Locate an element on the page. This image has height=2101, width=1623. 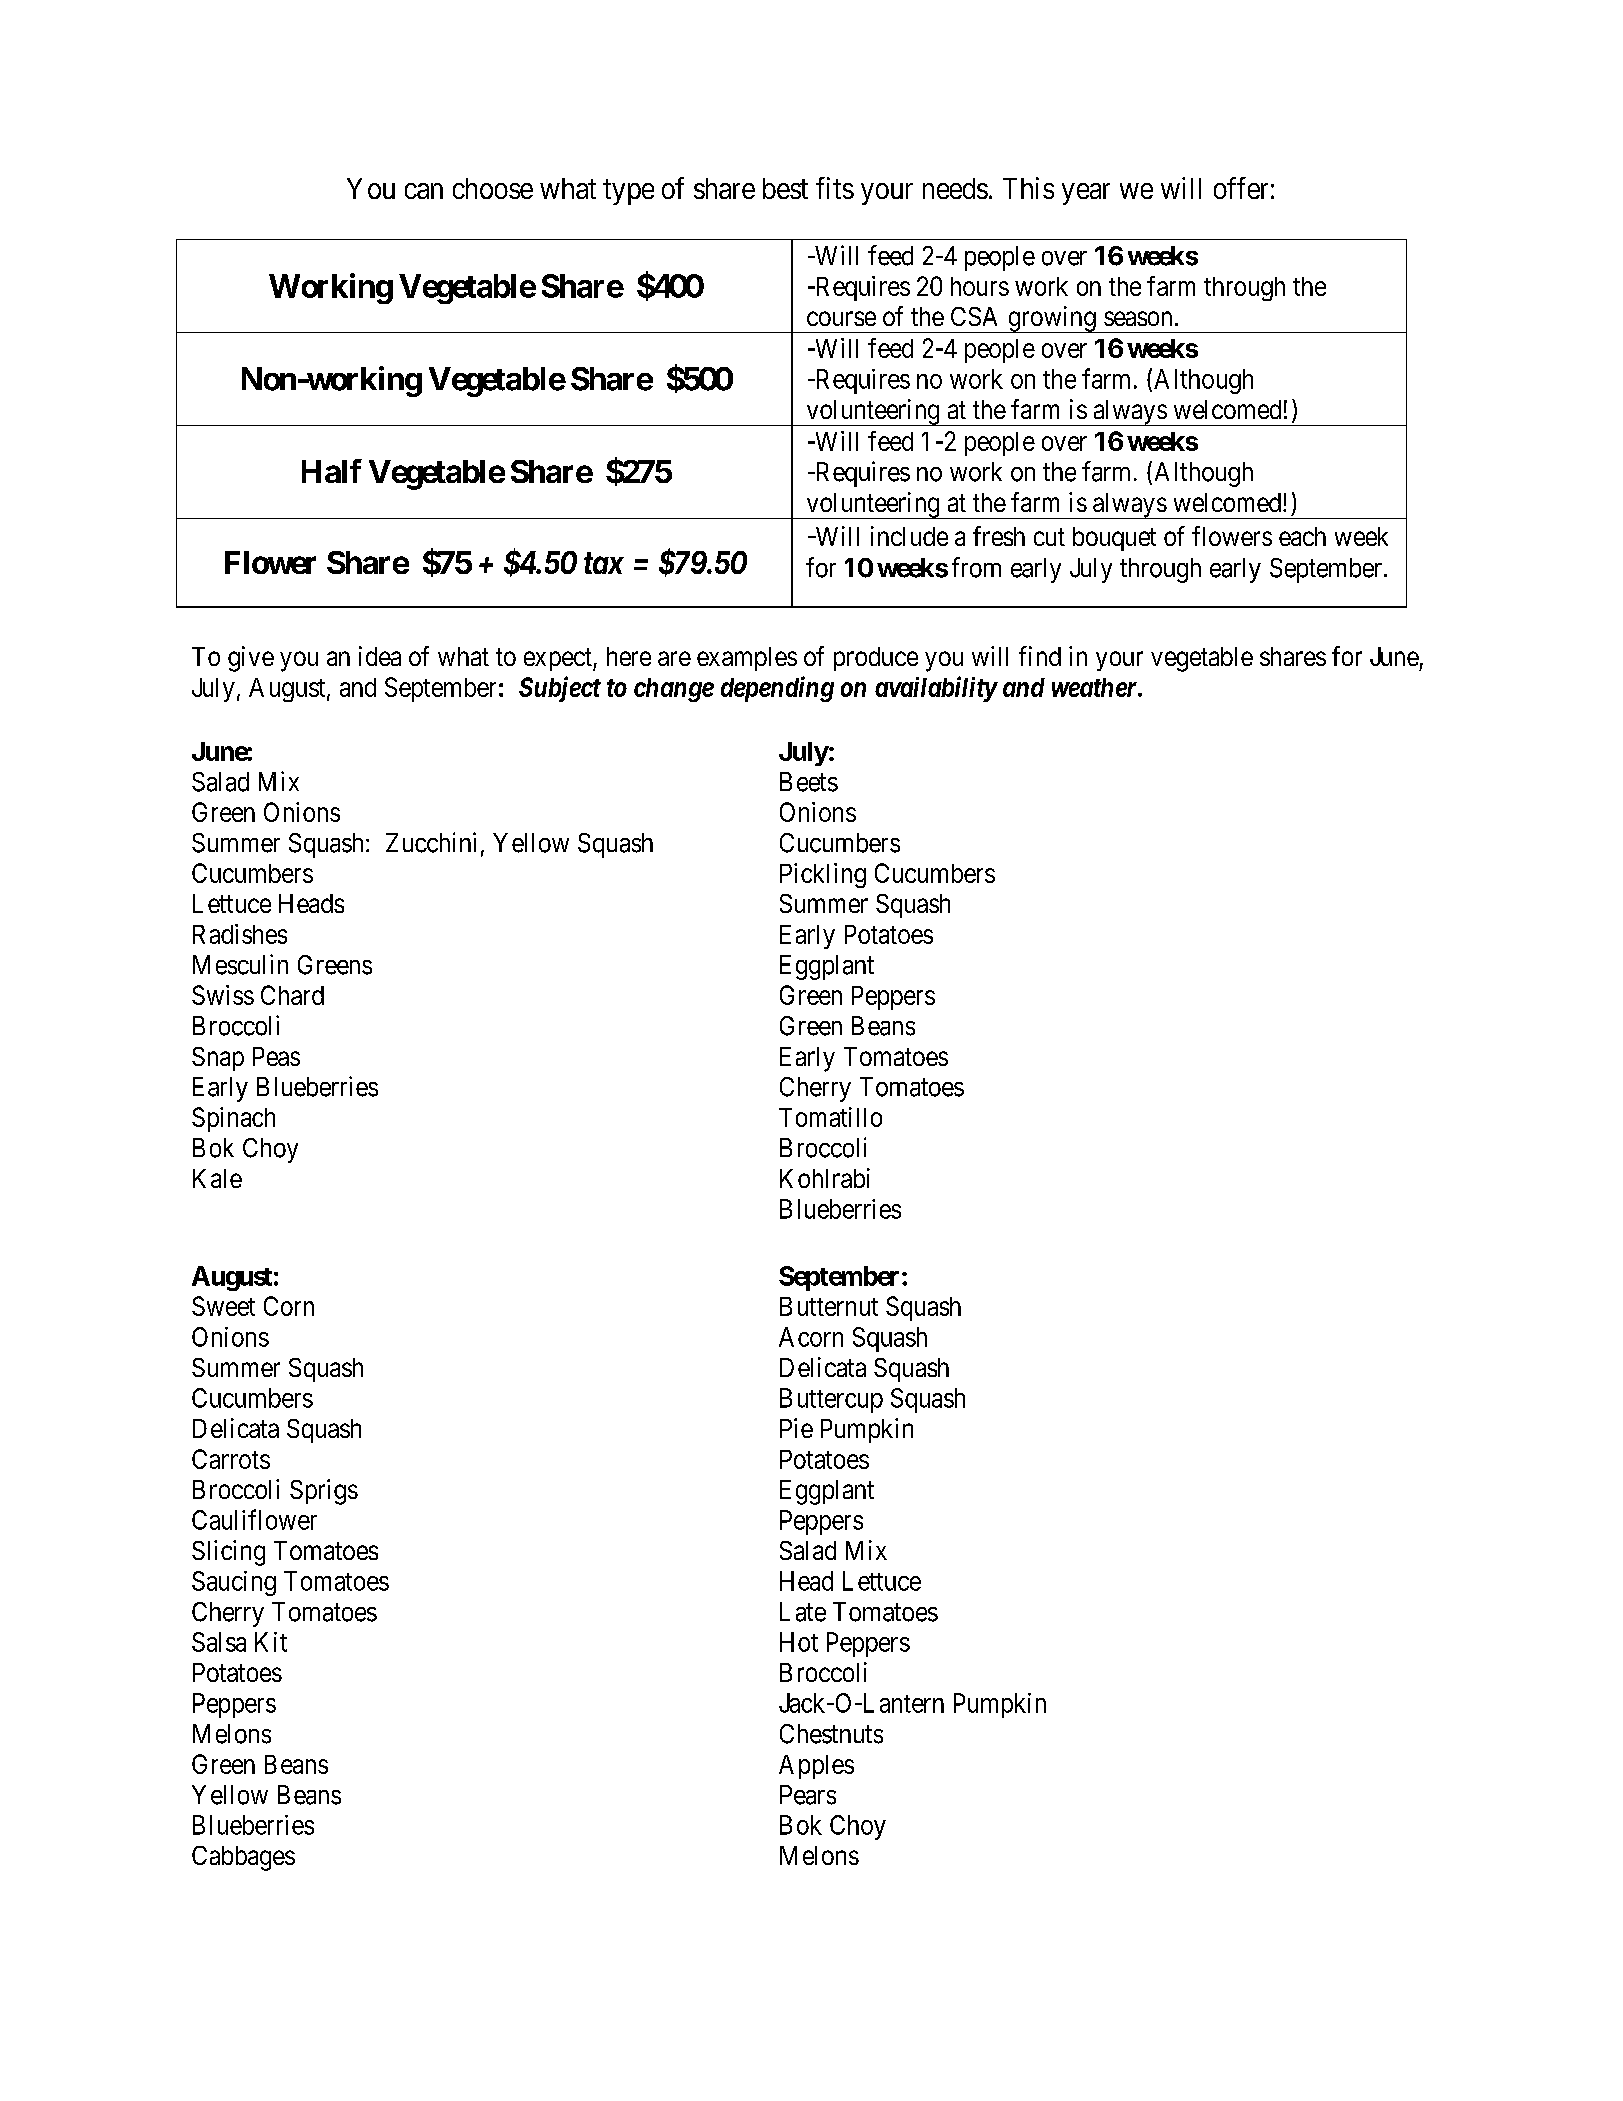
Buttercup is located at coordinates (831, 1400).
